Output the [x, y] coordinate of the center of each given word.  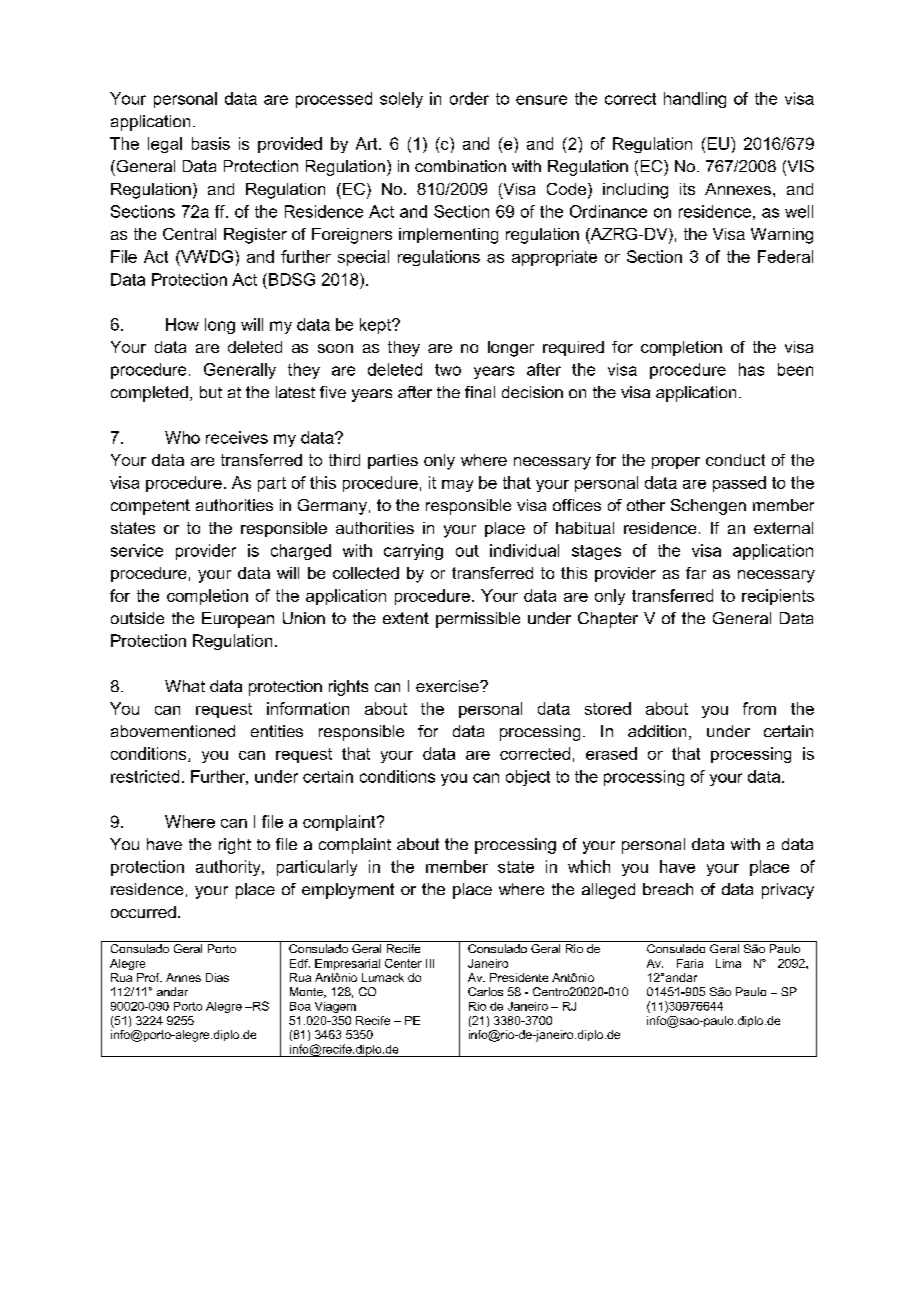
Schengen [708, 507]
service [137, 550]
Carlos [485, 991]
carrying [413, 552]
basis [211, 143]
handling [695, 100]
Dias [217, 977]
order [469, 98]
